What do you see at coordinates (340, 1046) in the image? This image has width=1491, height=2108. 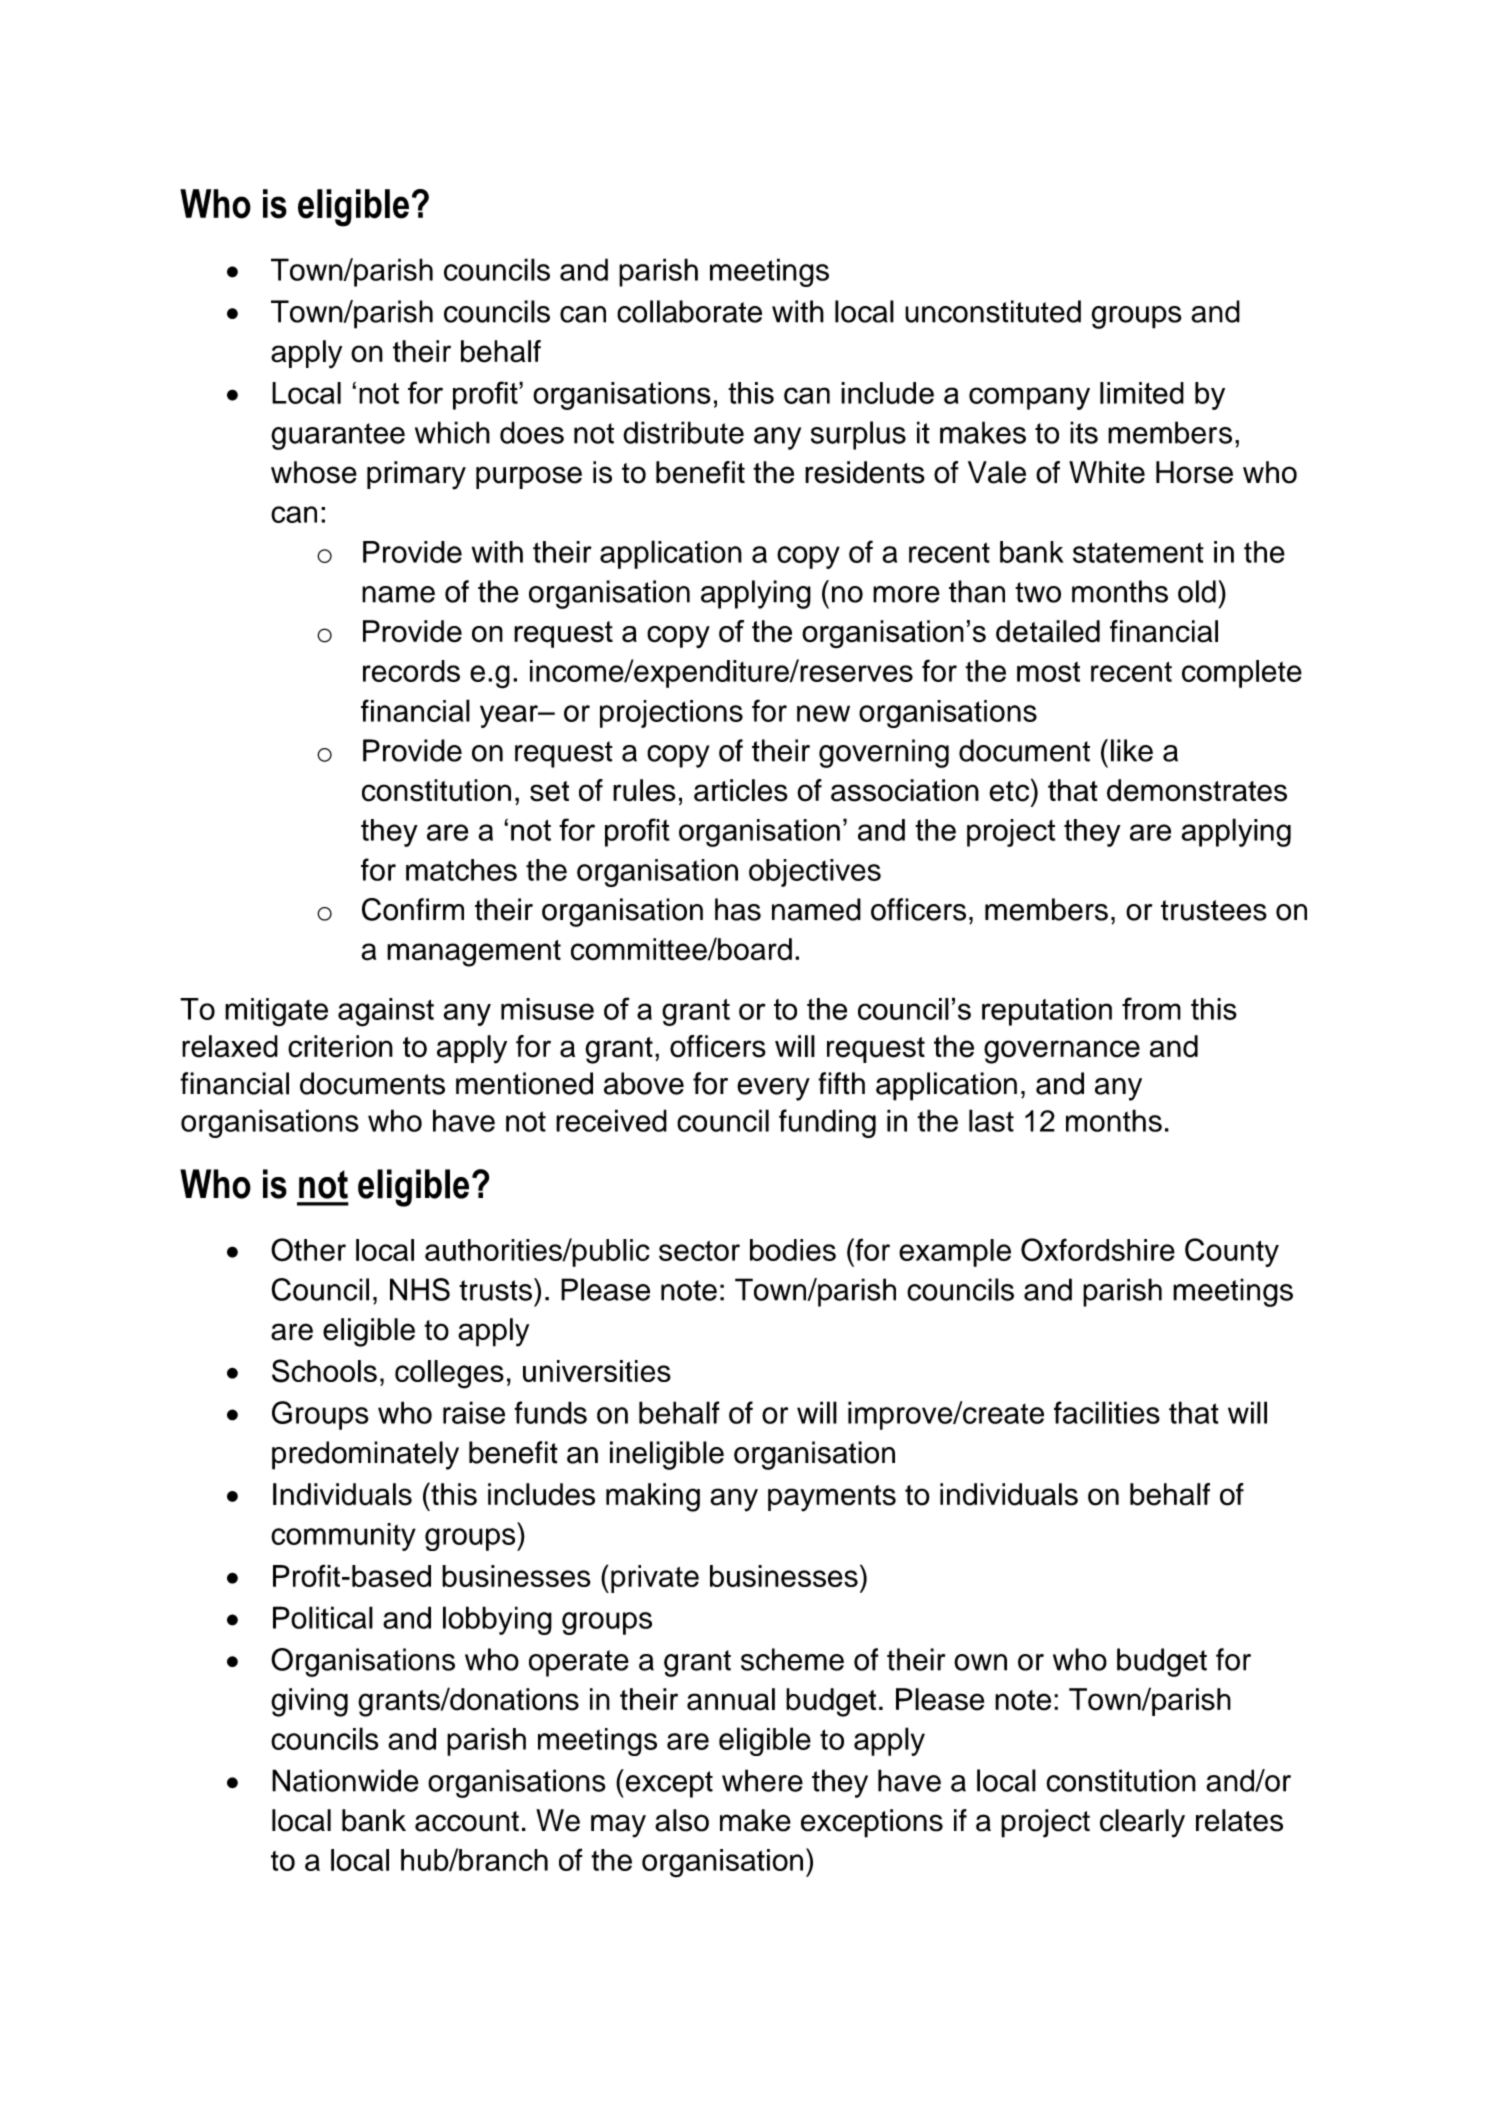 I see `criterion` at bounding box center [340, 1046].
